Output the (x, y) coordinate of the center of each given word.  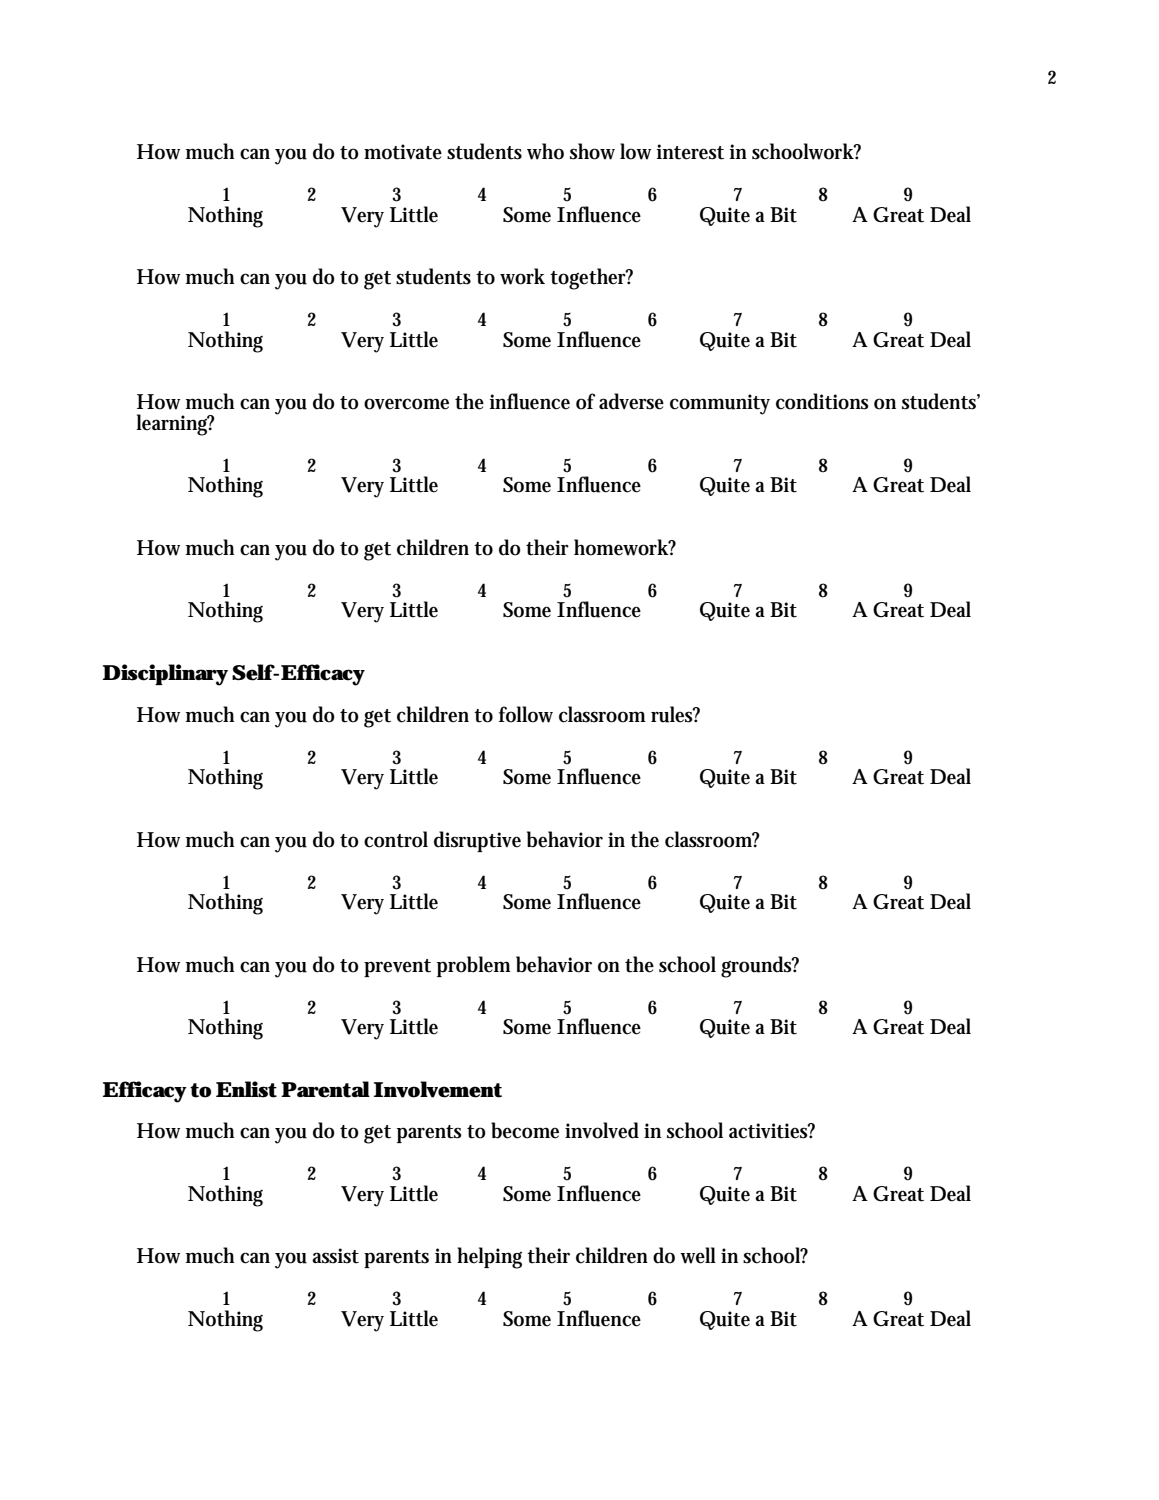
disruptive (477, 841)
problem (473, 966)
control (396, 839)
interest (690, 152)
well (698, 1255)
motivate (403, 152)
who (545, 151)
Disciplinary (165, 675)
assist (335, 1256)
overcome (406, 404)
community (720, 404)
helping (489, 1258)
